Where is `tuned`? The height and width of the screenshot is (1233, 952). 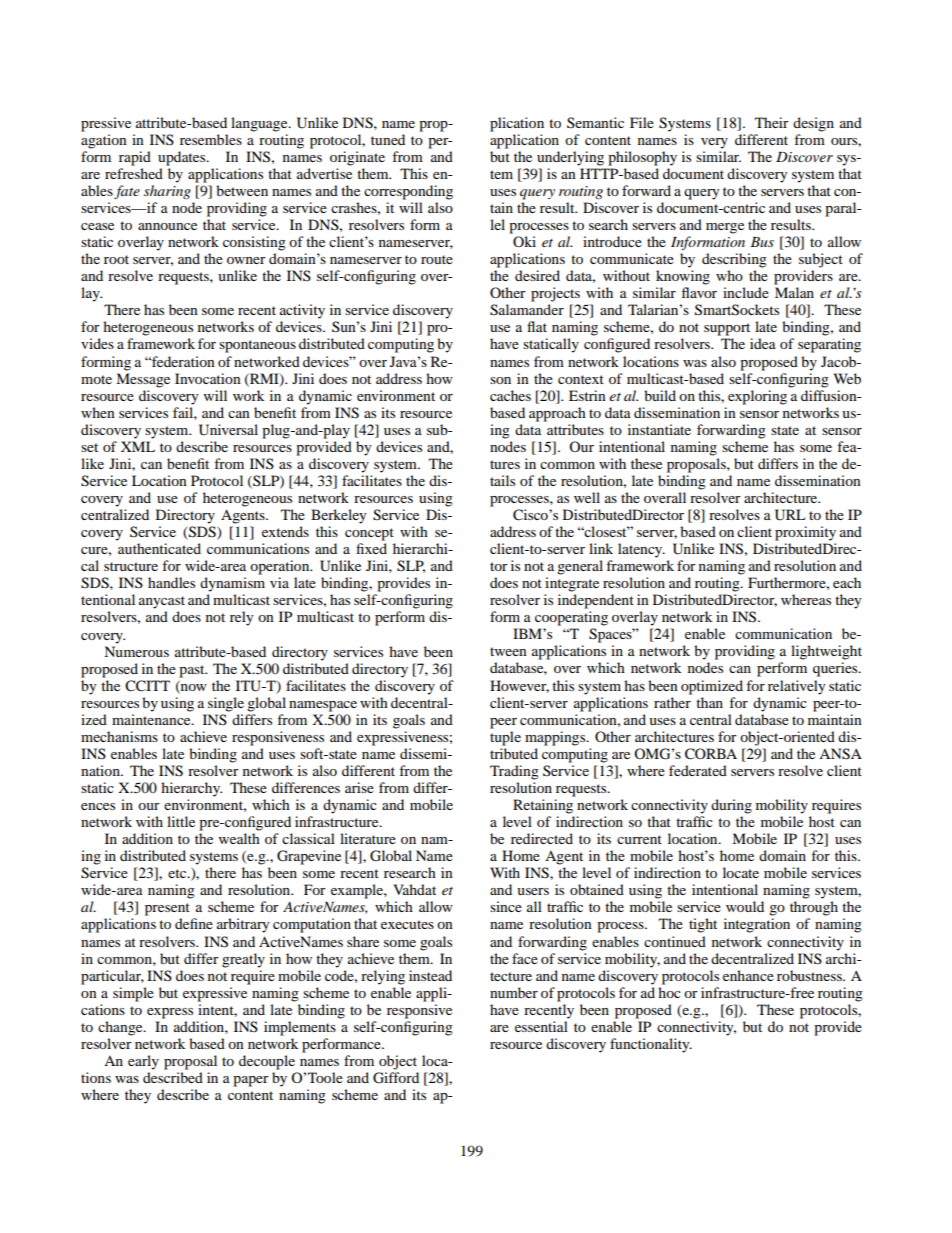 tuned is located at coordinates (388, 139).
